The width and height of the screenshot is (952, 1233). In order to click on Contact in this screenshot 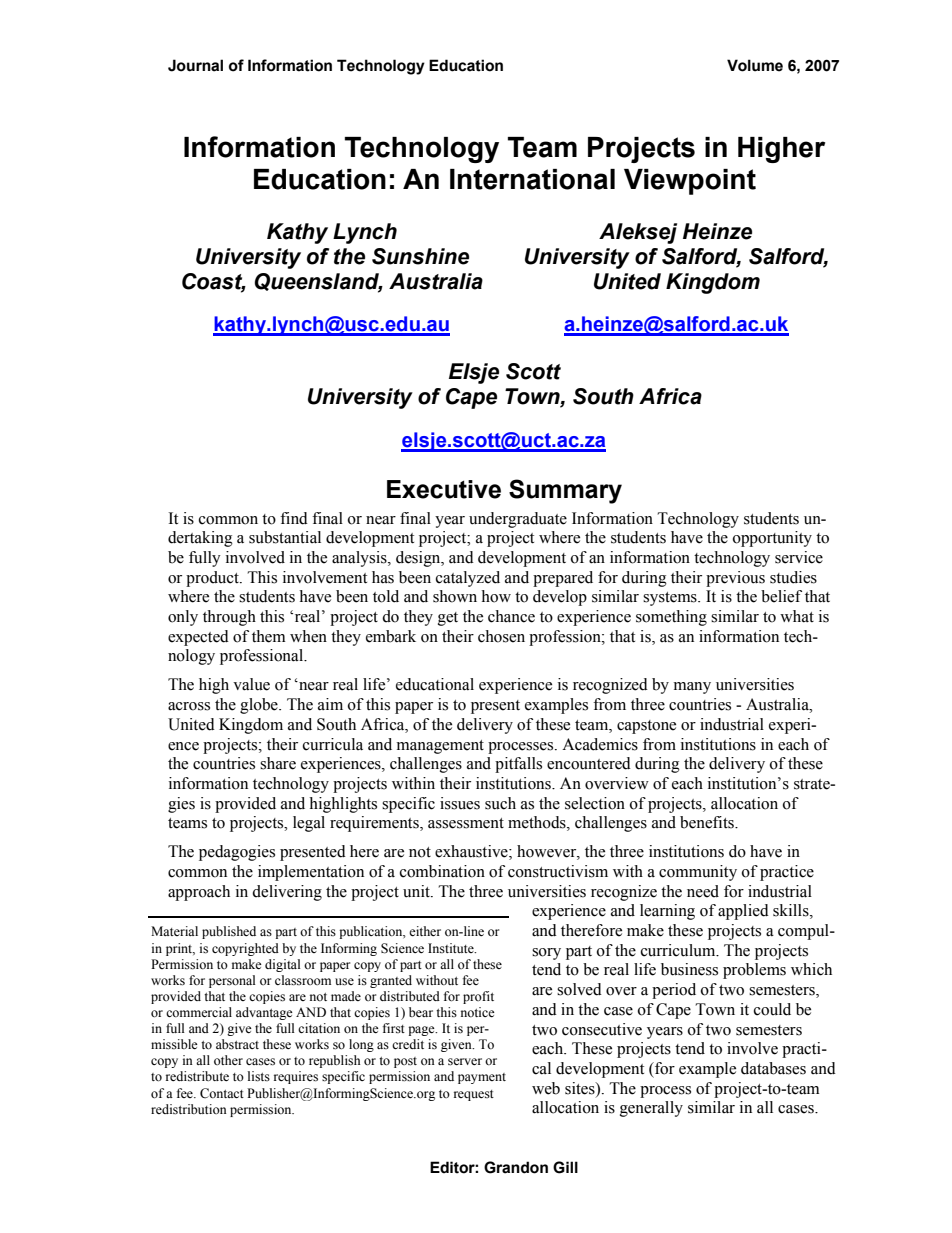, I will do `click(222, 1093)`.
